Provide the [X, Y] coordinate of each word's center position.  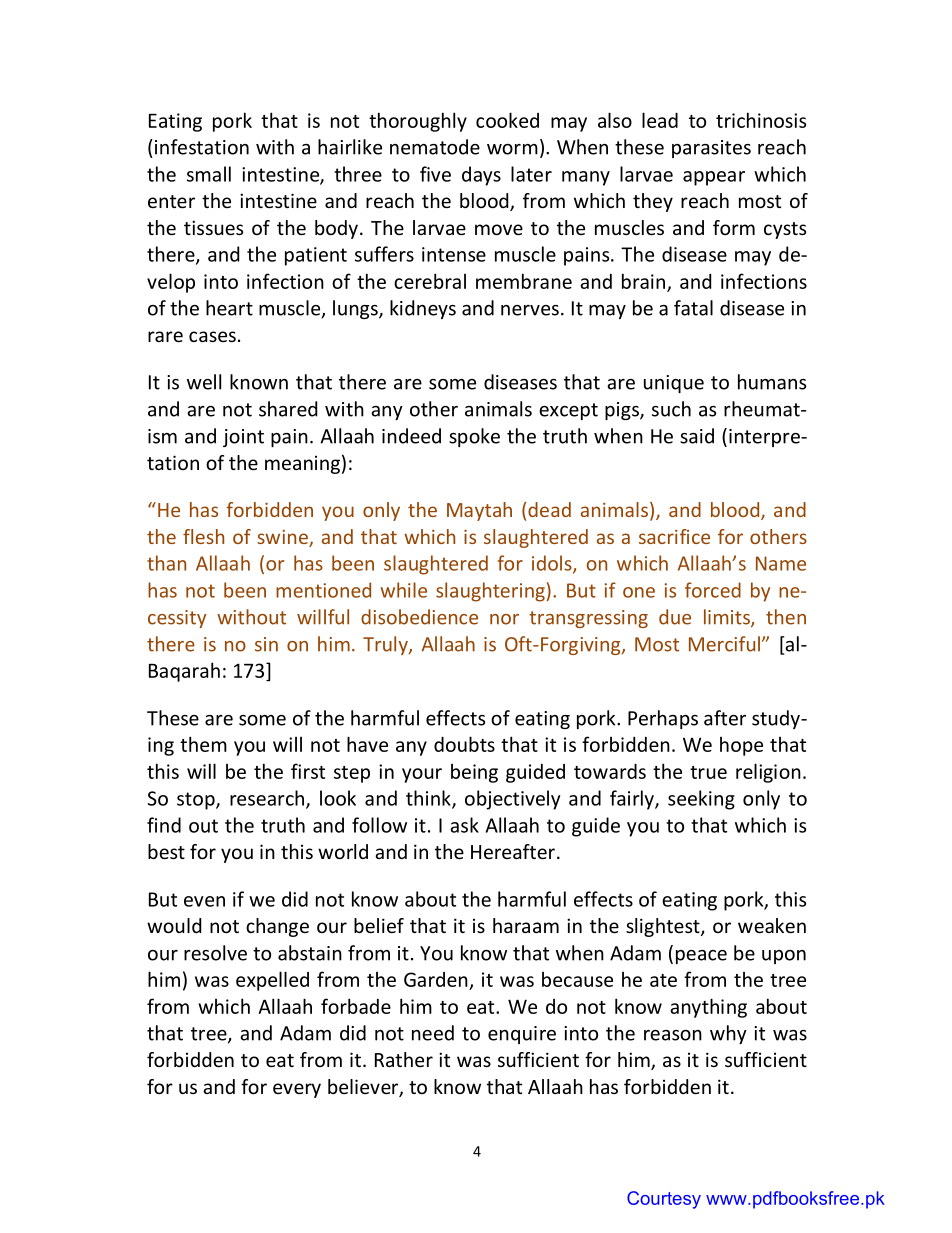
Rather [404, 1059]
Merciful [724, 644]
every [297, 1090]
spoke [474, 437]
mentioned [323, 590]
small [209, 174]
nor [504, 619]
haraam [526, 925]
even [204, 901]
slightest [664, 927]
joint [243, 438]
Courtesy [664, 1200]
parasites [711, 149]
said [697, 436]
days [481, 176]
